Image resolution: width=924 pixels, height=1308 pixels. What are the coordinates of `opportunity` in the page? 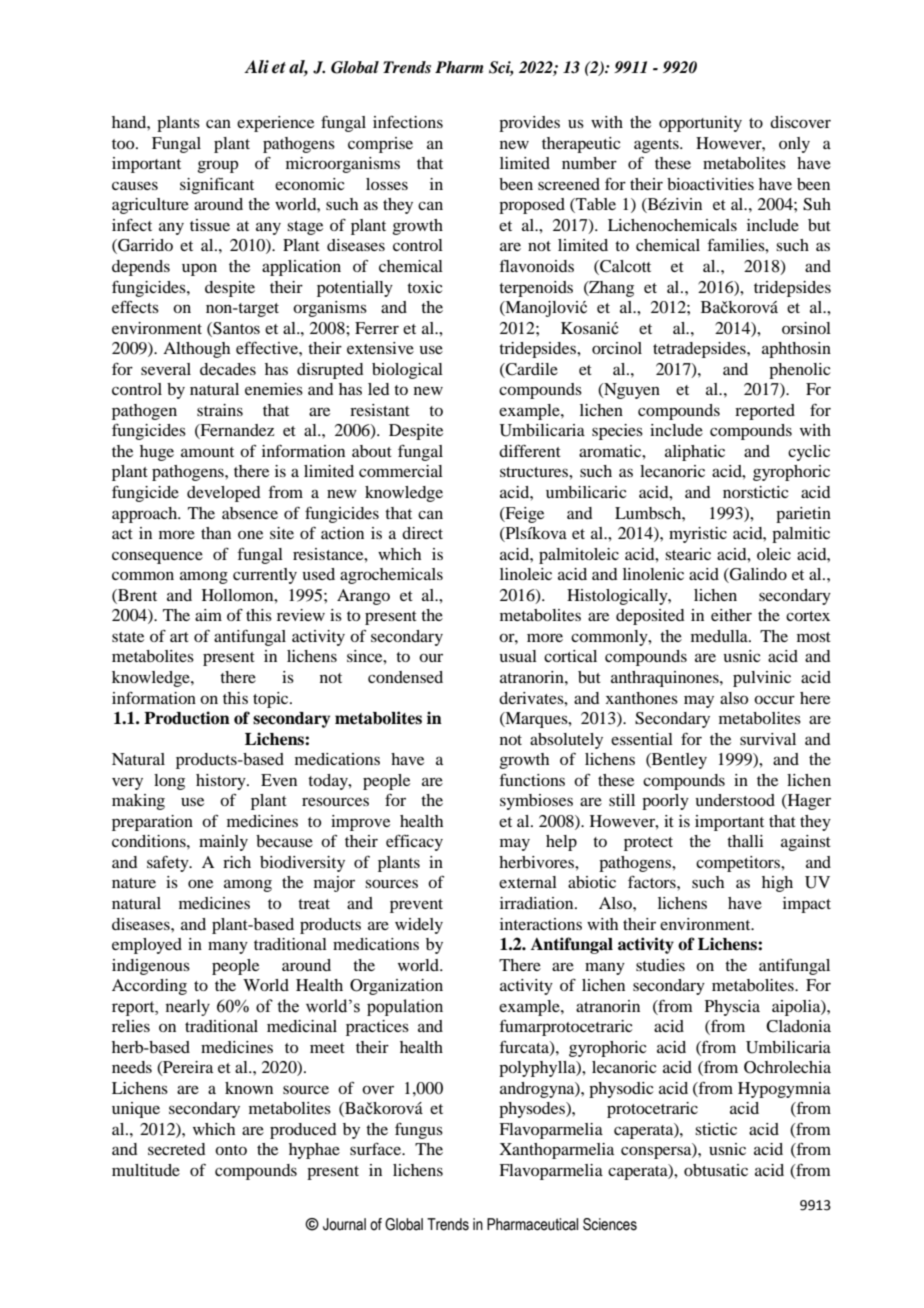 It's located at (700, 124).
